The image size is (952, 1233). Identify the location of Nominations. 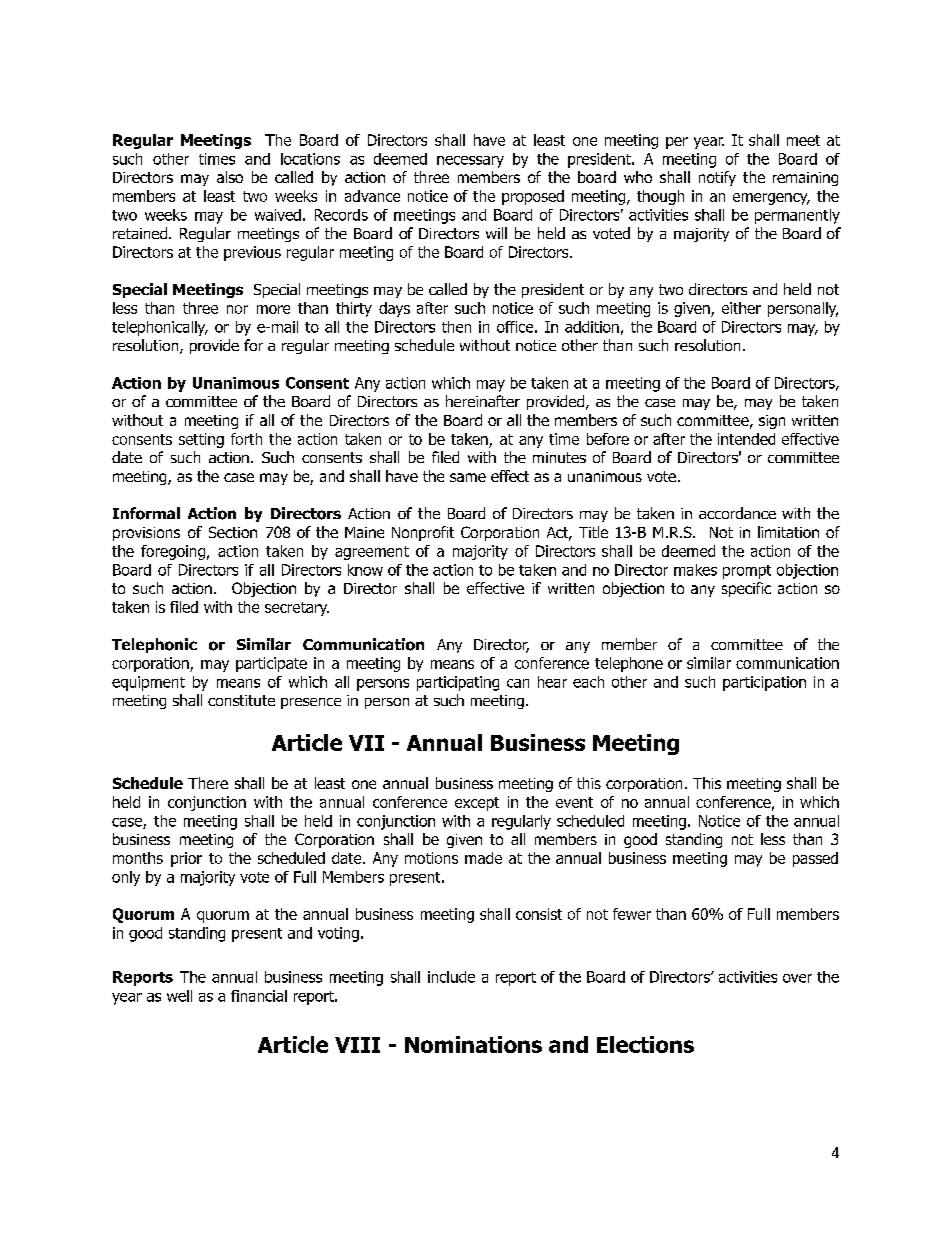
(473, 1044).
